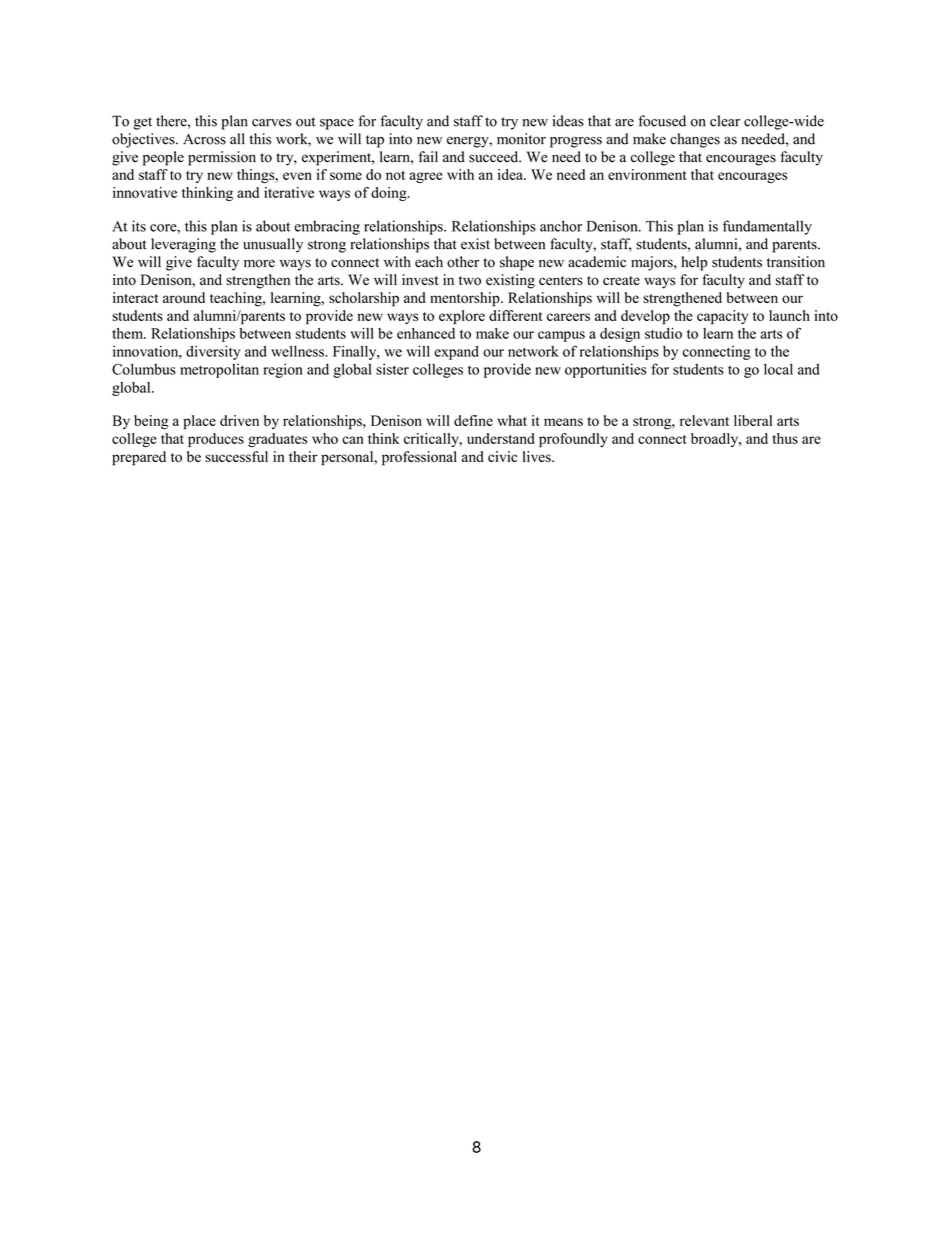 The width and height of the screenshot is (952, 1233). Describe the element at coordinates (521, 139) in the screenshot. I see `monitor` at that location.
